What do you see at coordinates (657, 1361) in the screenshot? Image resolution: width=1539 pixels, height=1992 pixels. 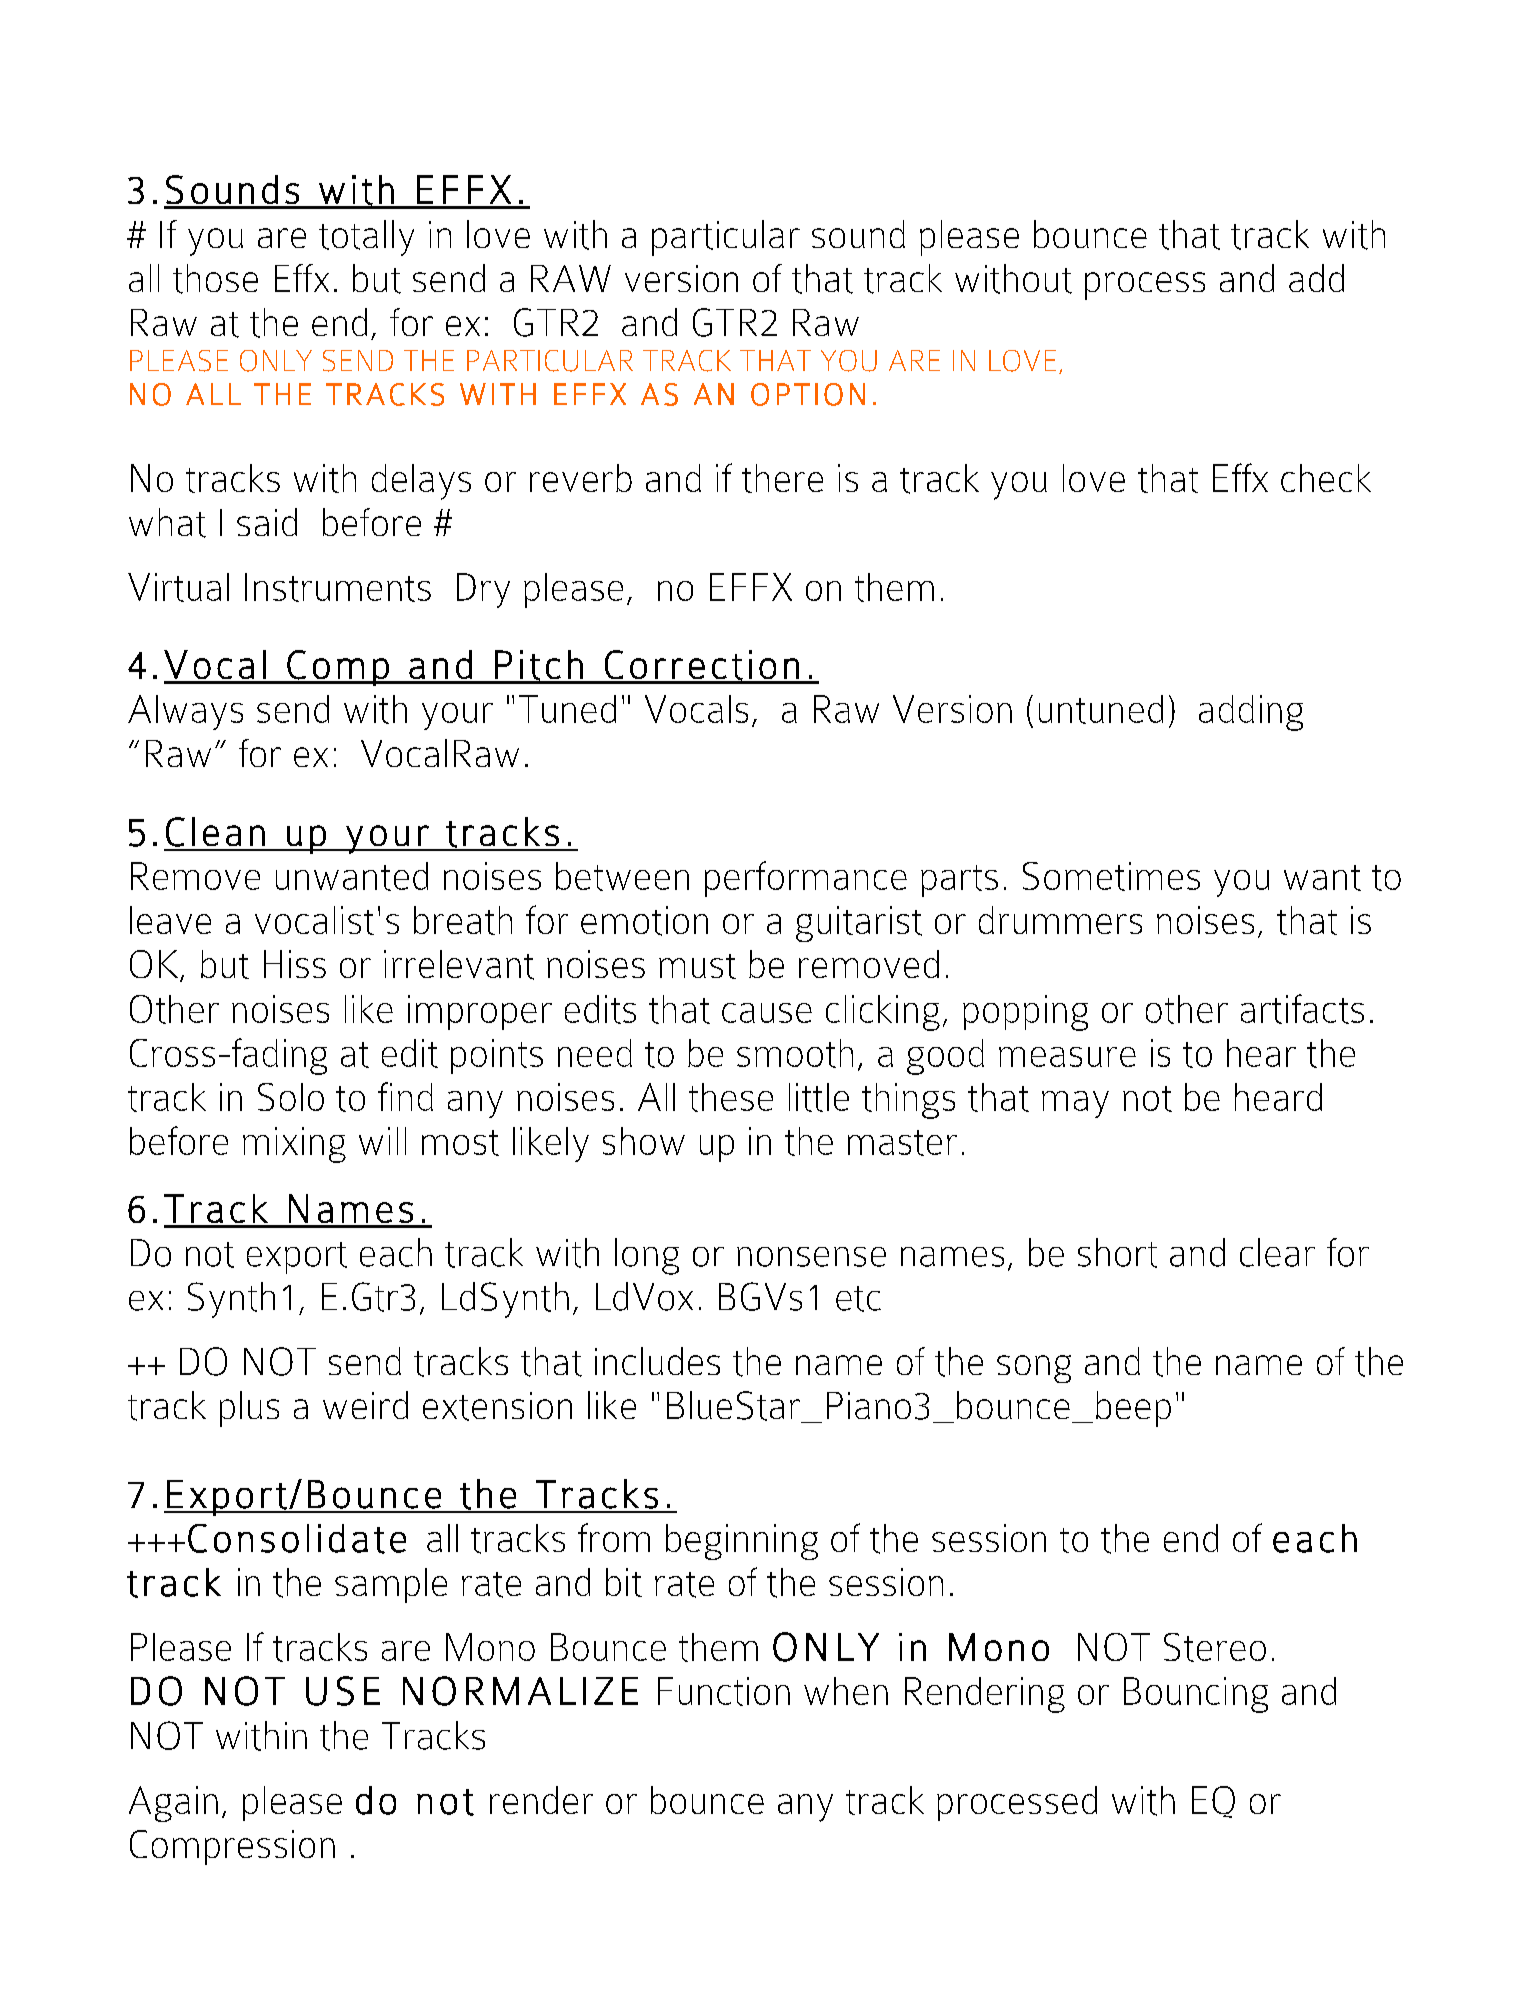 I see `includes` at bounding box center [657, 1361].
